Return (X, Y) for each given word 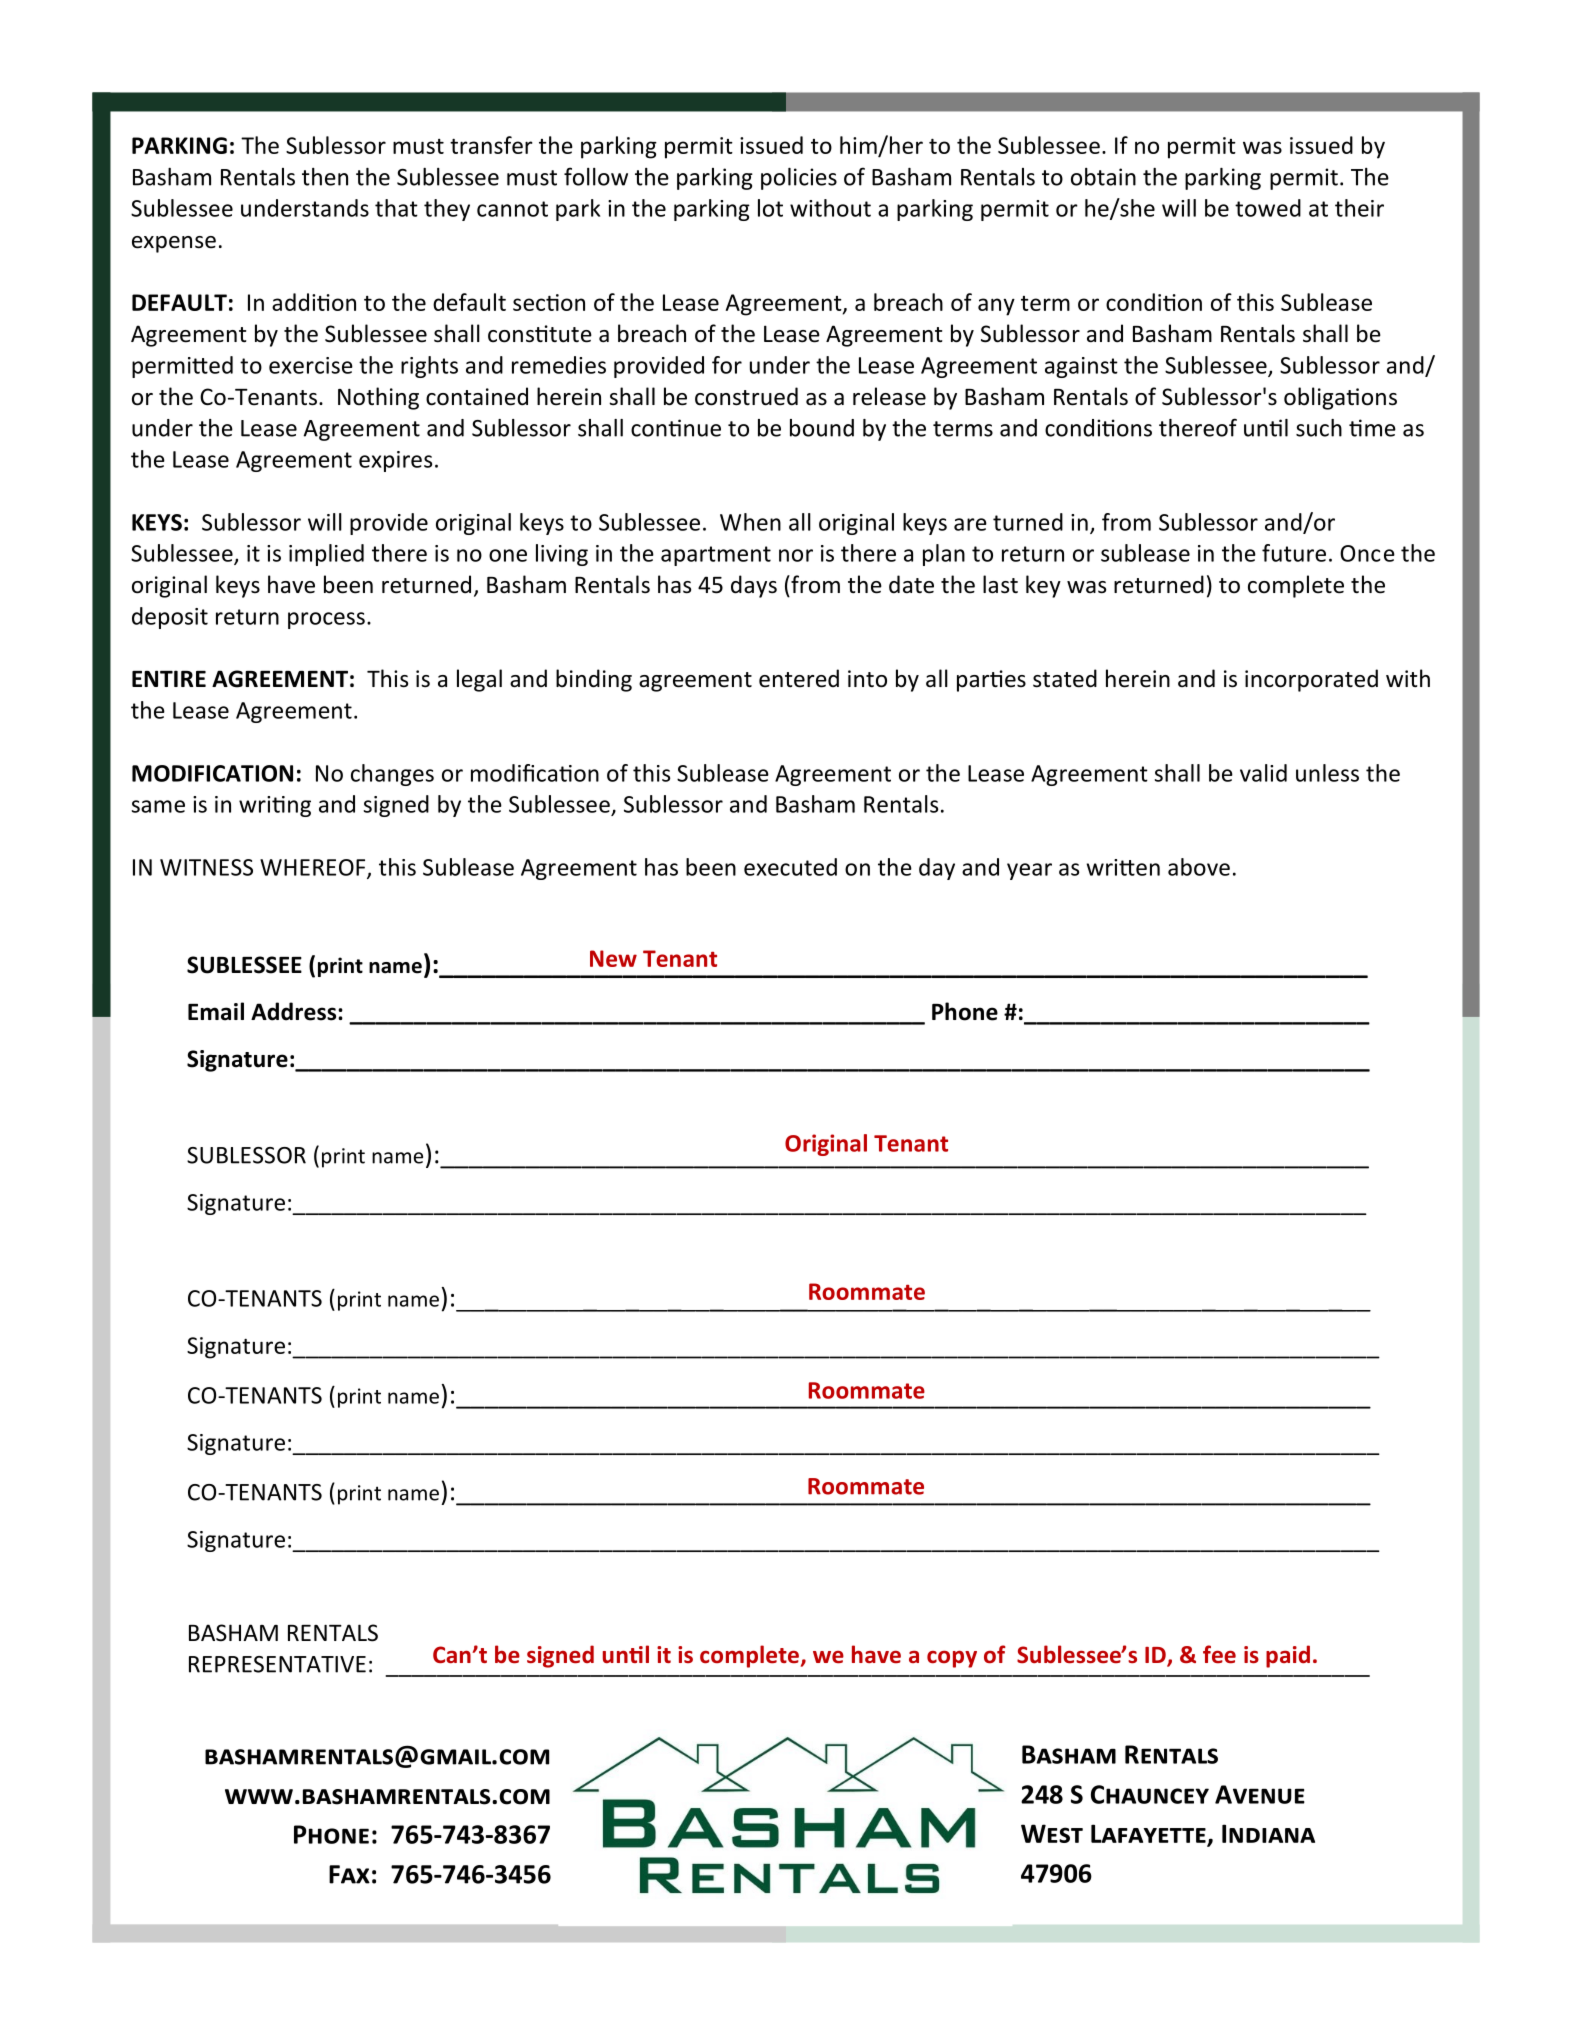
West (1052, 1833)
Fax (349, 1874)
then (325, 177)
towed (1268, 208)
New (613, 958)
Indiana (1268, 1833)
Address (295, 1011)
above (1199, 867)
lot (770, 208)
